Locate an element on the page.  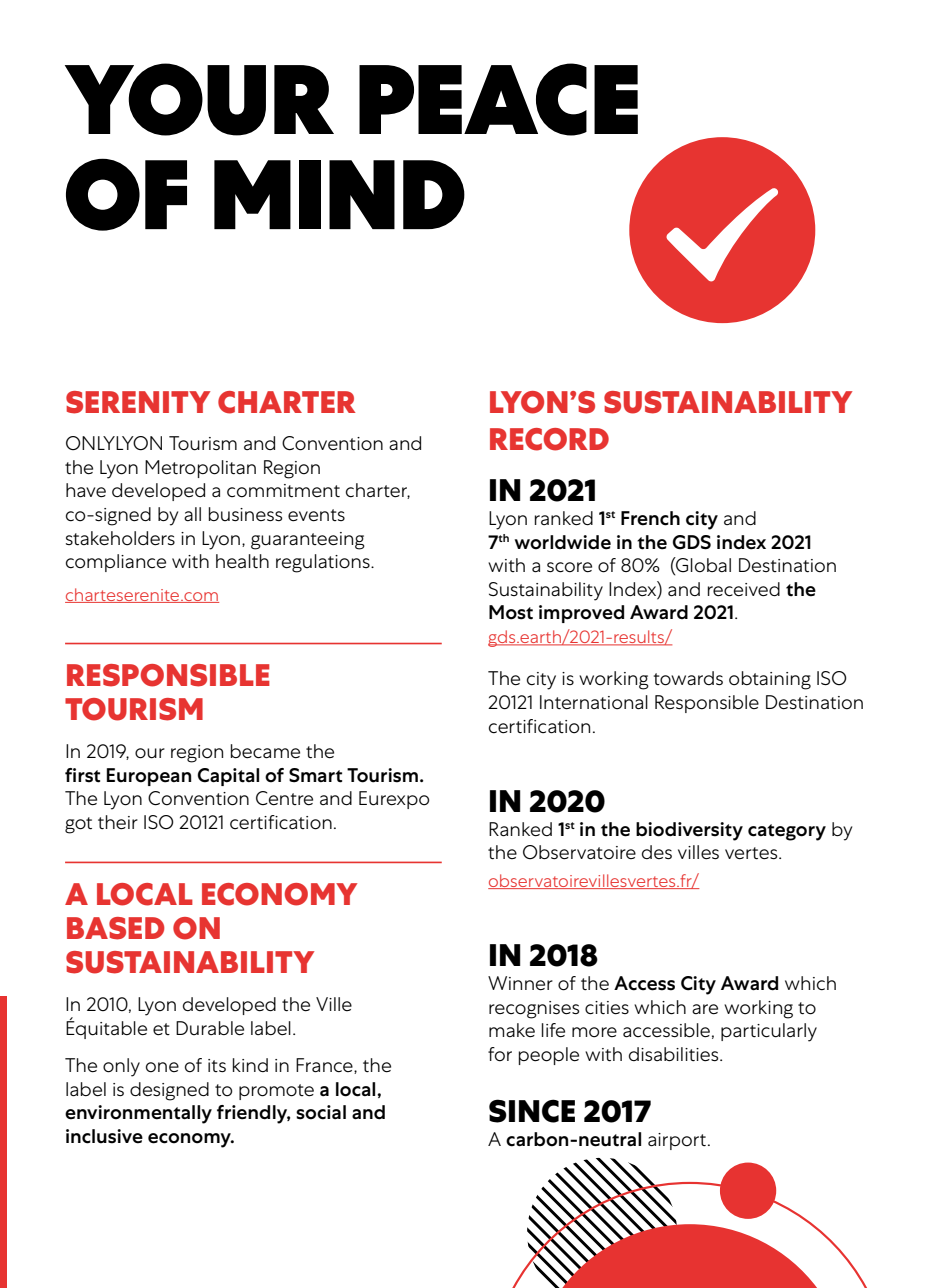
SINCE is located at coordinates (532, 1111).
